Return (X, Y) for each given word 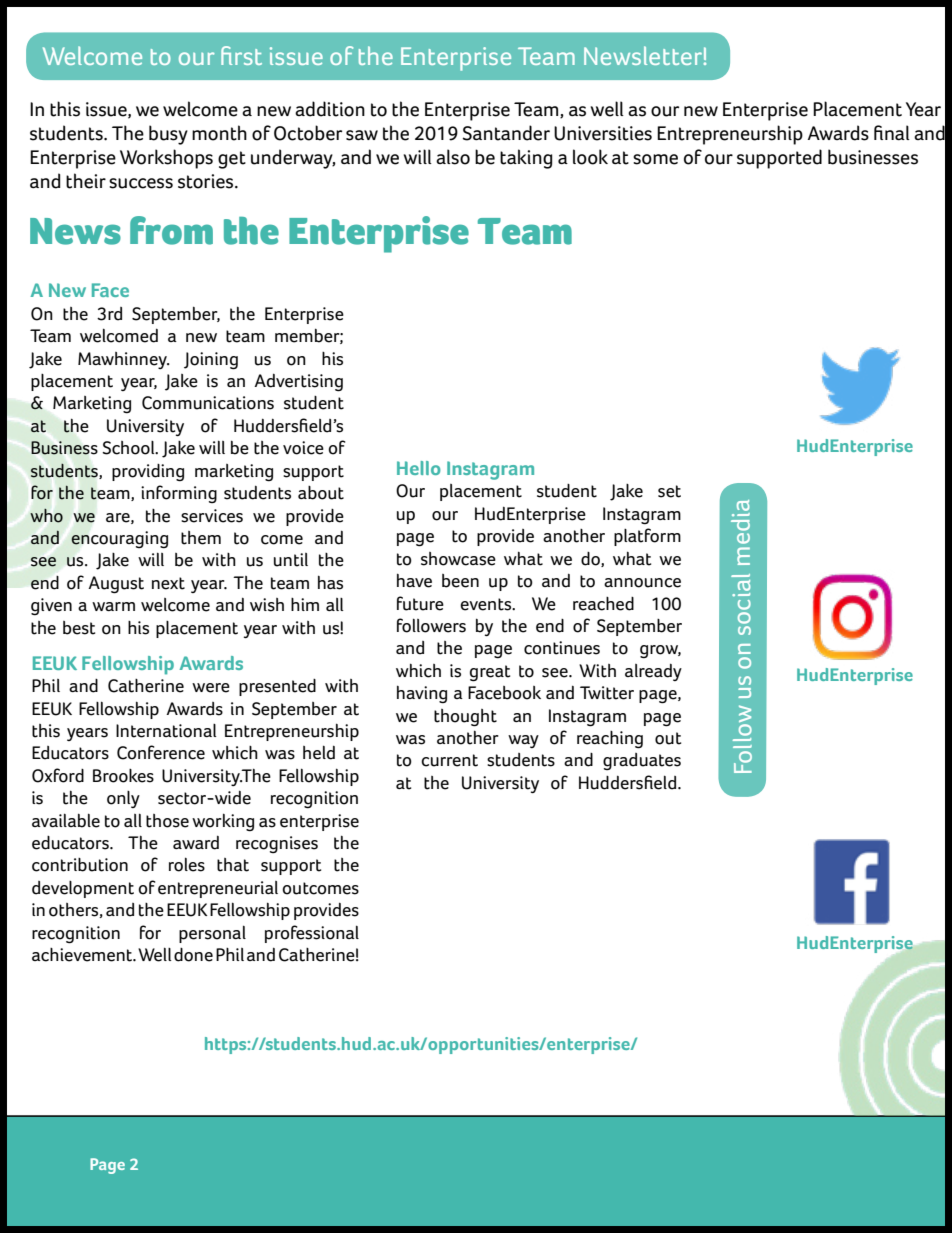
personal (212, 934)
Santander (506, 133)
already (653, 672)
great (490, 673)
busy (168, 135)
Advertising (298, 382)
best (79, 628)
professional (312, 934)
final (892, 132)
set (669, 491)
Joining (211, 361)
